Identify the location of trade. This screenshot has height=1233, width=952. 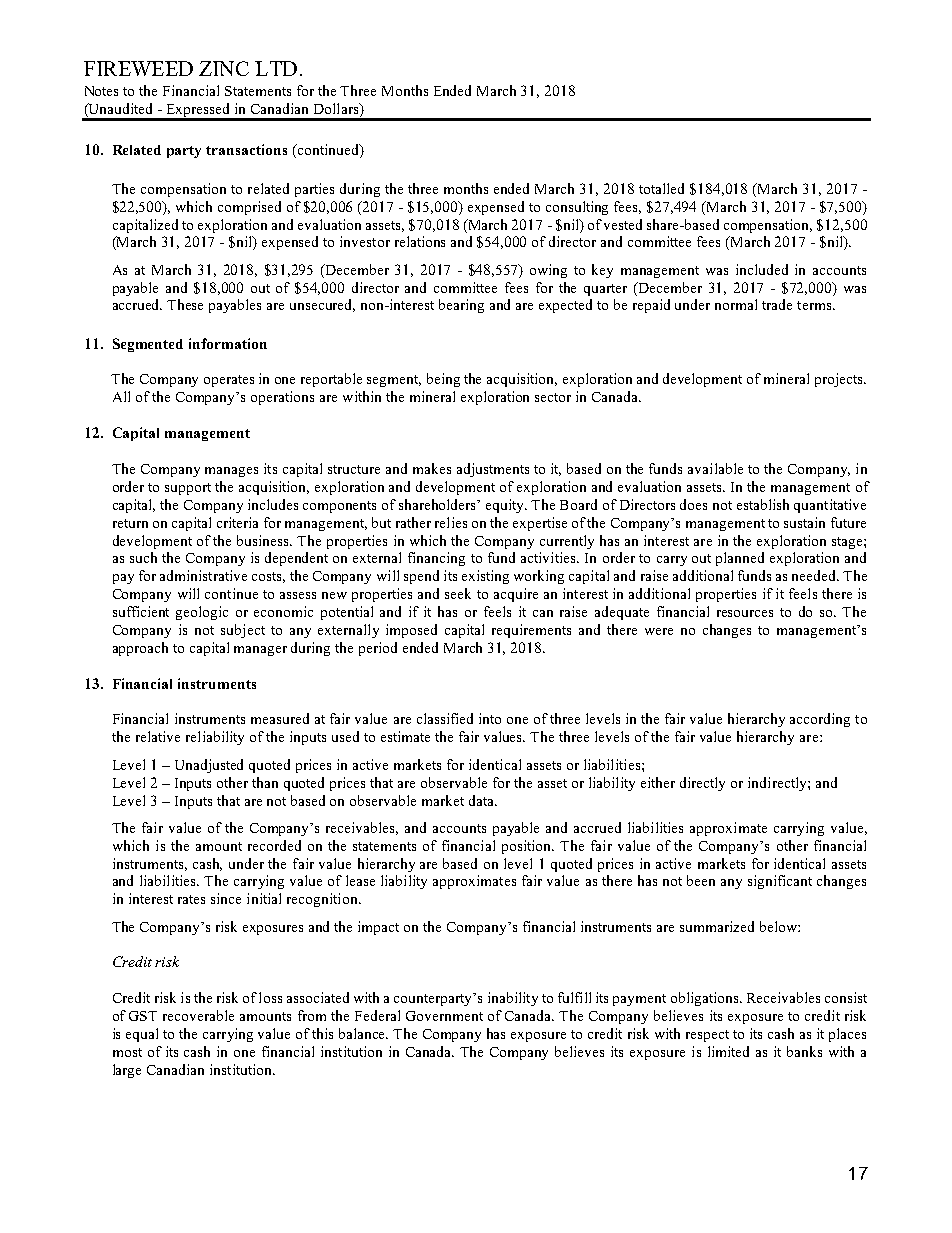
(777, 304).
